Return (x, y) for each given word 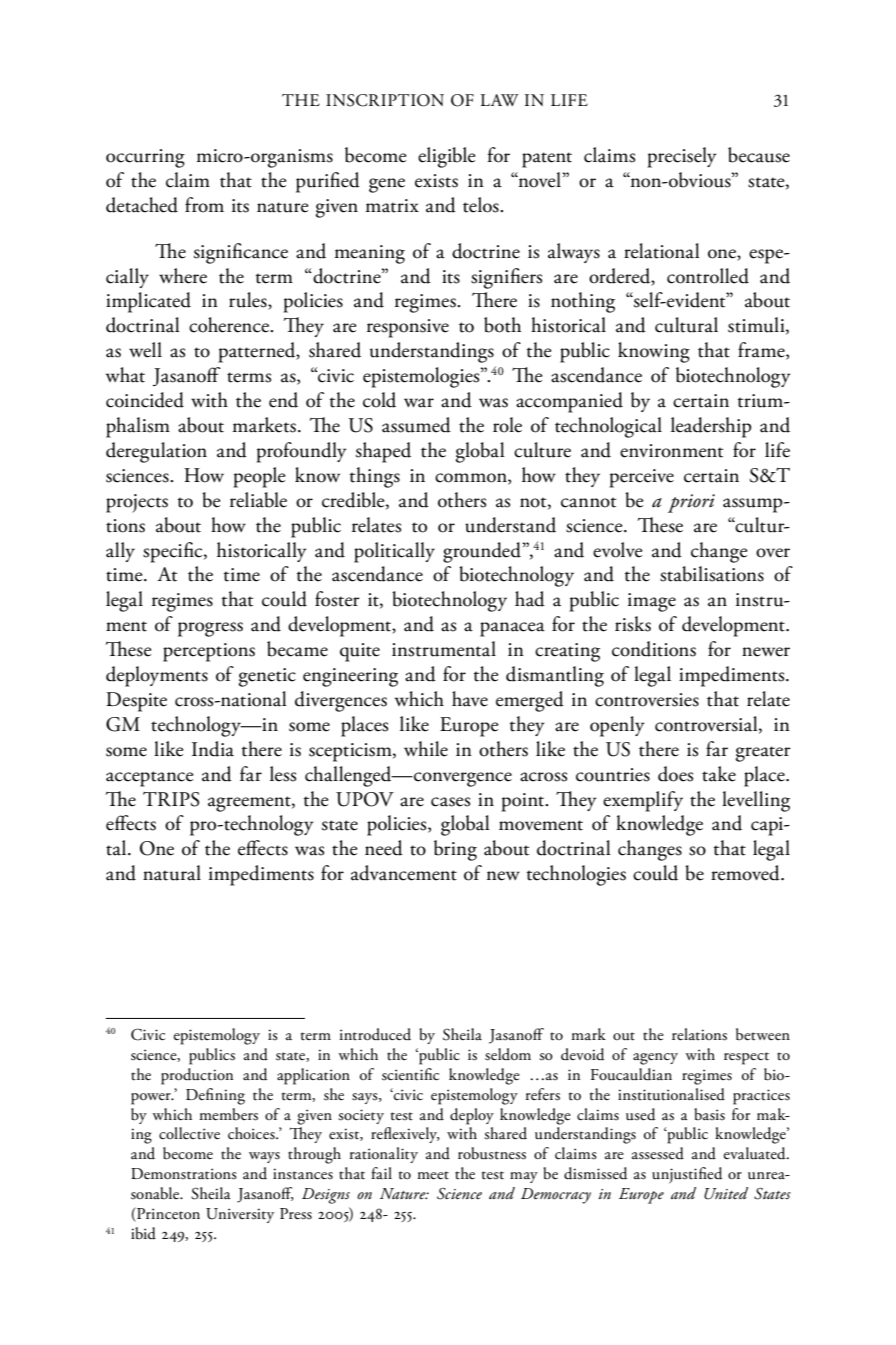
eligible (447, 157)
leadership (711, 427)
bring (455, 850)
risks (633, 624)
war (419, 403)
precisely (682, 157)
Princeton (167, 1214)
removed (746, 873)
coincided (145, 400)
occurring (145, 158)
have (470, 699)
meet (433, 1175)
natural (172, 873)
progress (210, 629)
